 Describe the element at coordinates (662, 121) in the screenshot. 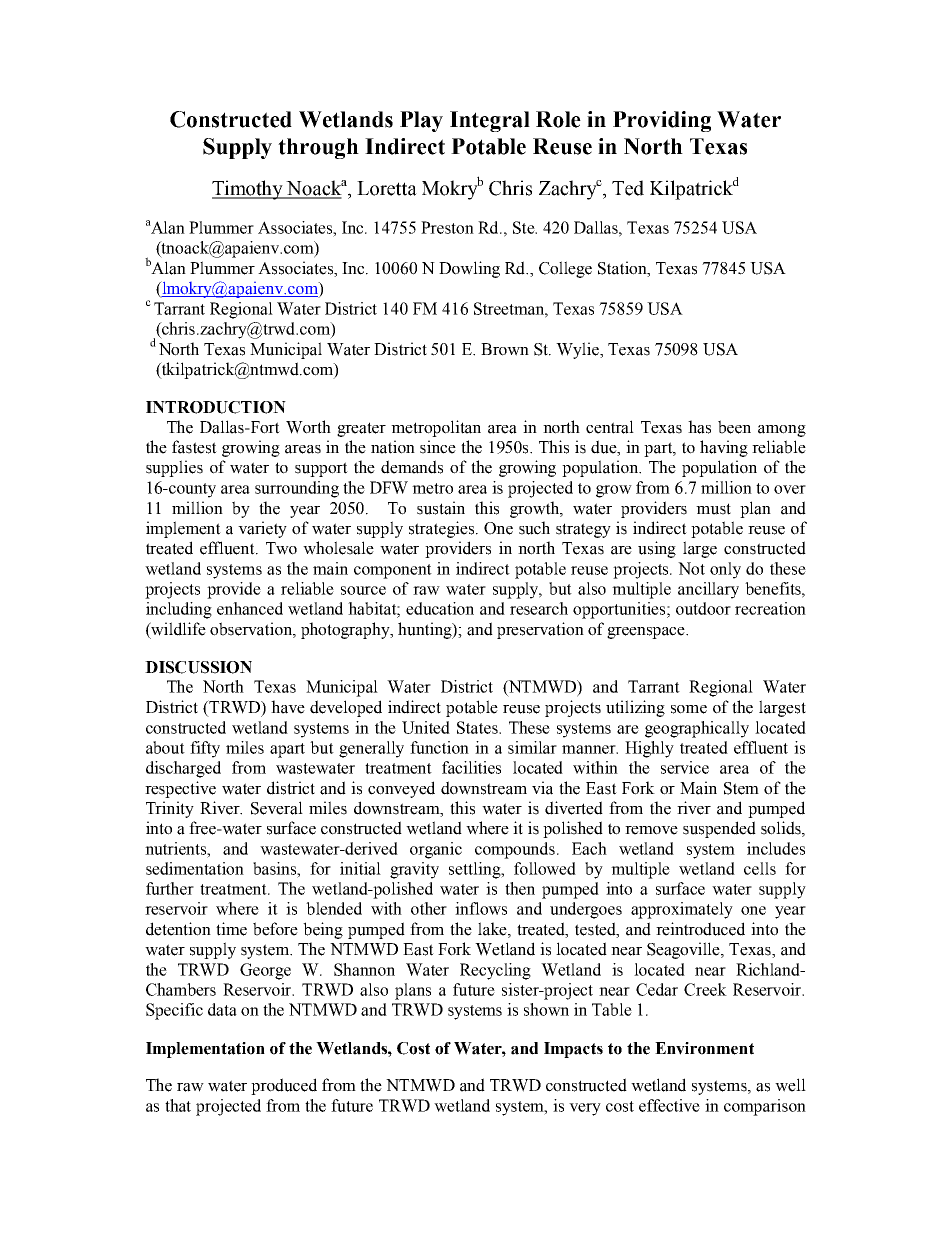

I see `Providing` at that location.
